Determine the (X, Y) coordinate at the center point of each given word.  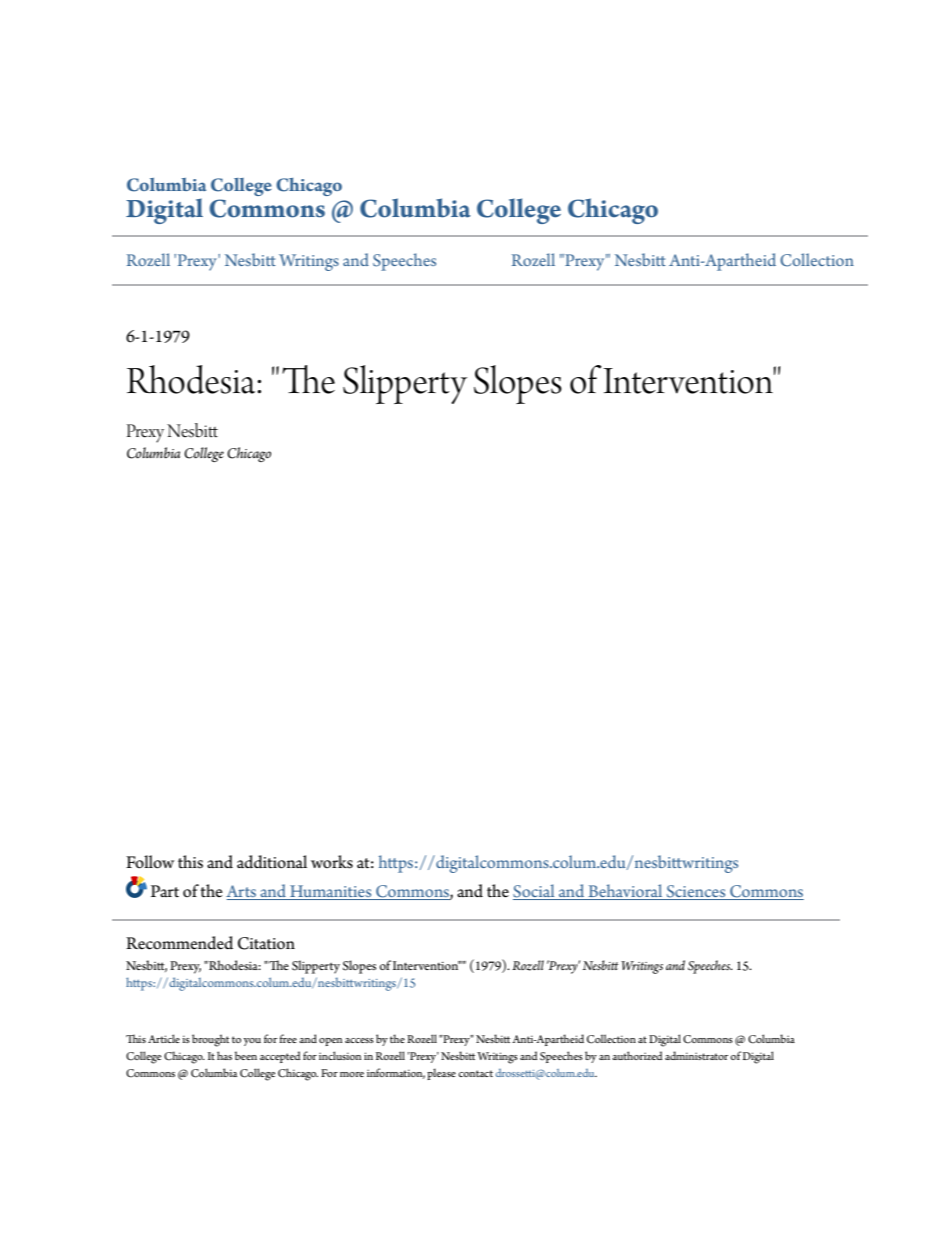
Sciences (696, 892)
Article (164, 1038)
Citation (266, 943)
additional (272, 862)
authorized (637, 1055)
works (332, 862)
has (224, 1055)
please (441, 1074)
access (359, 1040)
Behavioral (625, 892)
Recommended (179, 943)
